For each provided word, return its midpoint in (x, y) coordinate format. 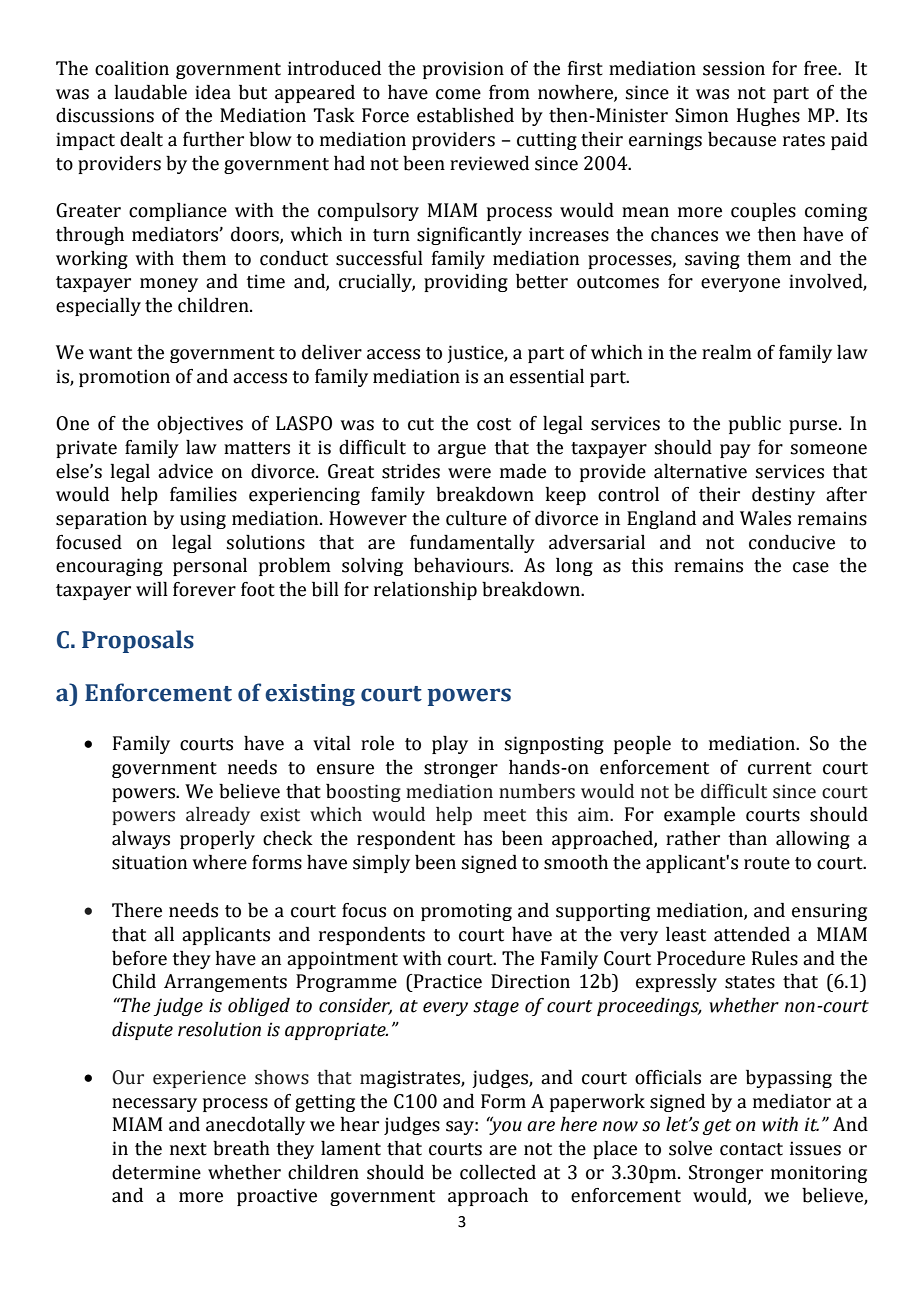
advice (185, 471)
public (755, 425)
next (188, 1149)
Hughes (768, 117)
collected (498, 1172)
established (465, 115)
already (218, 816)
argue (462, 451)
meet (504, 815)
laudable (150, 92)
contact (751, 1149)
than (747, 838)
